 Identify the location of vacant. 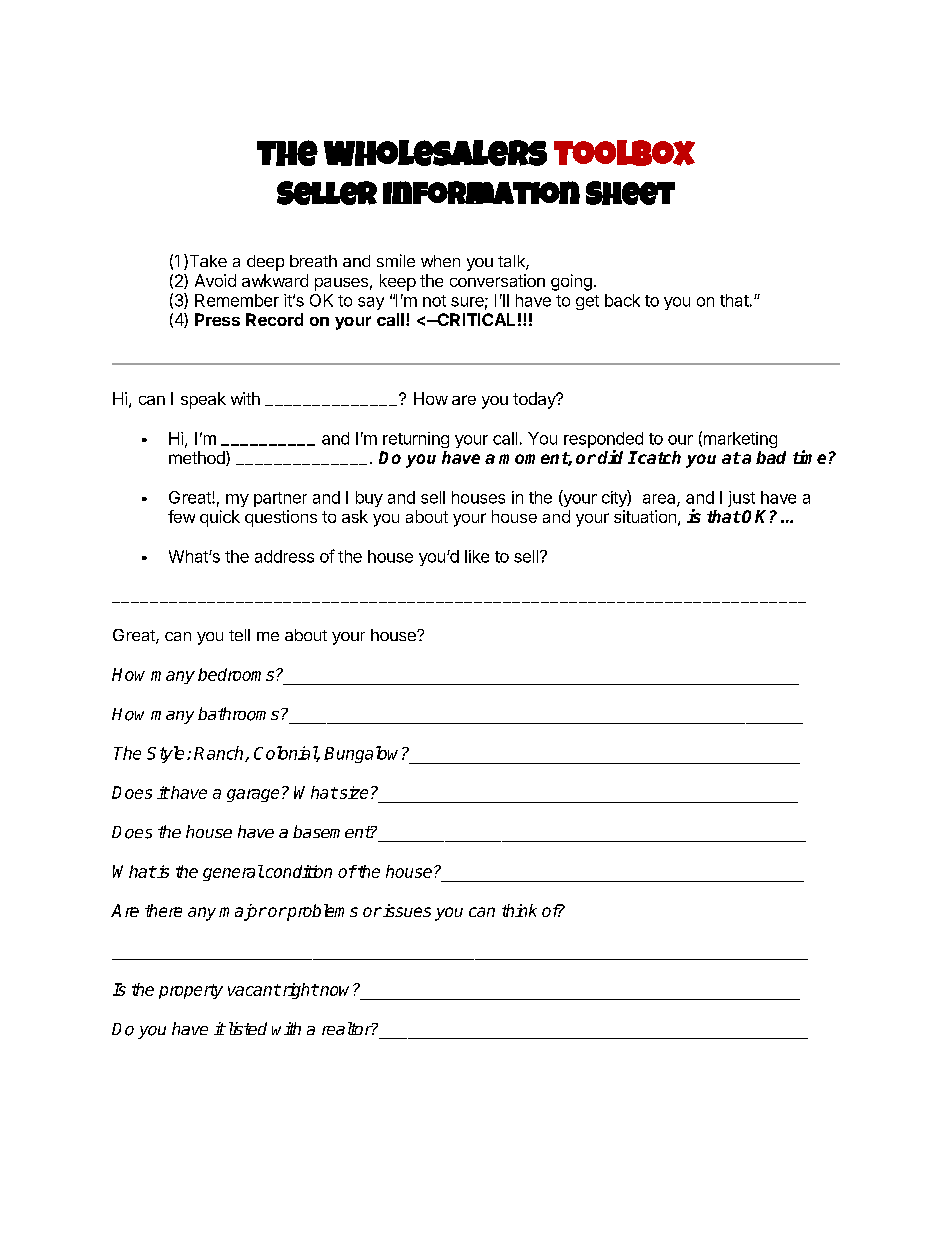
(254, 990).
